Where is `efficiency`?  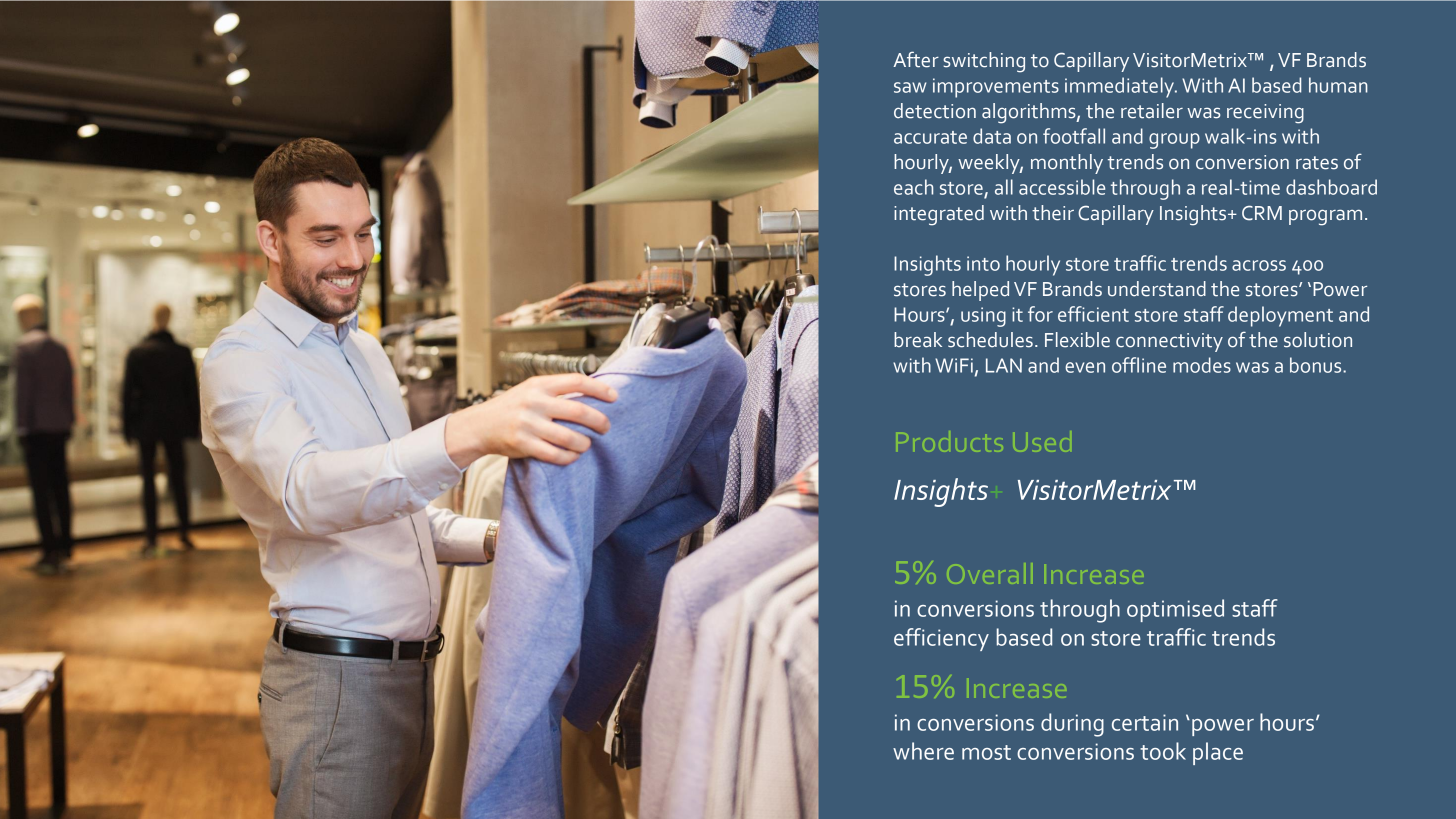
efficiency is located at coordinates (941, 639).
